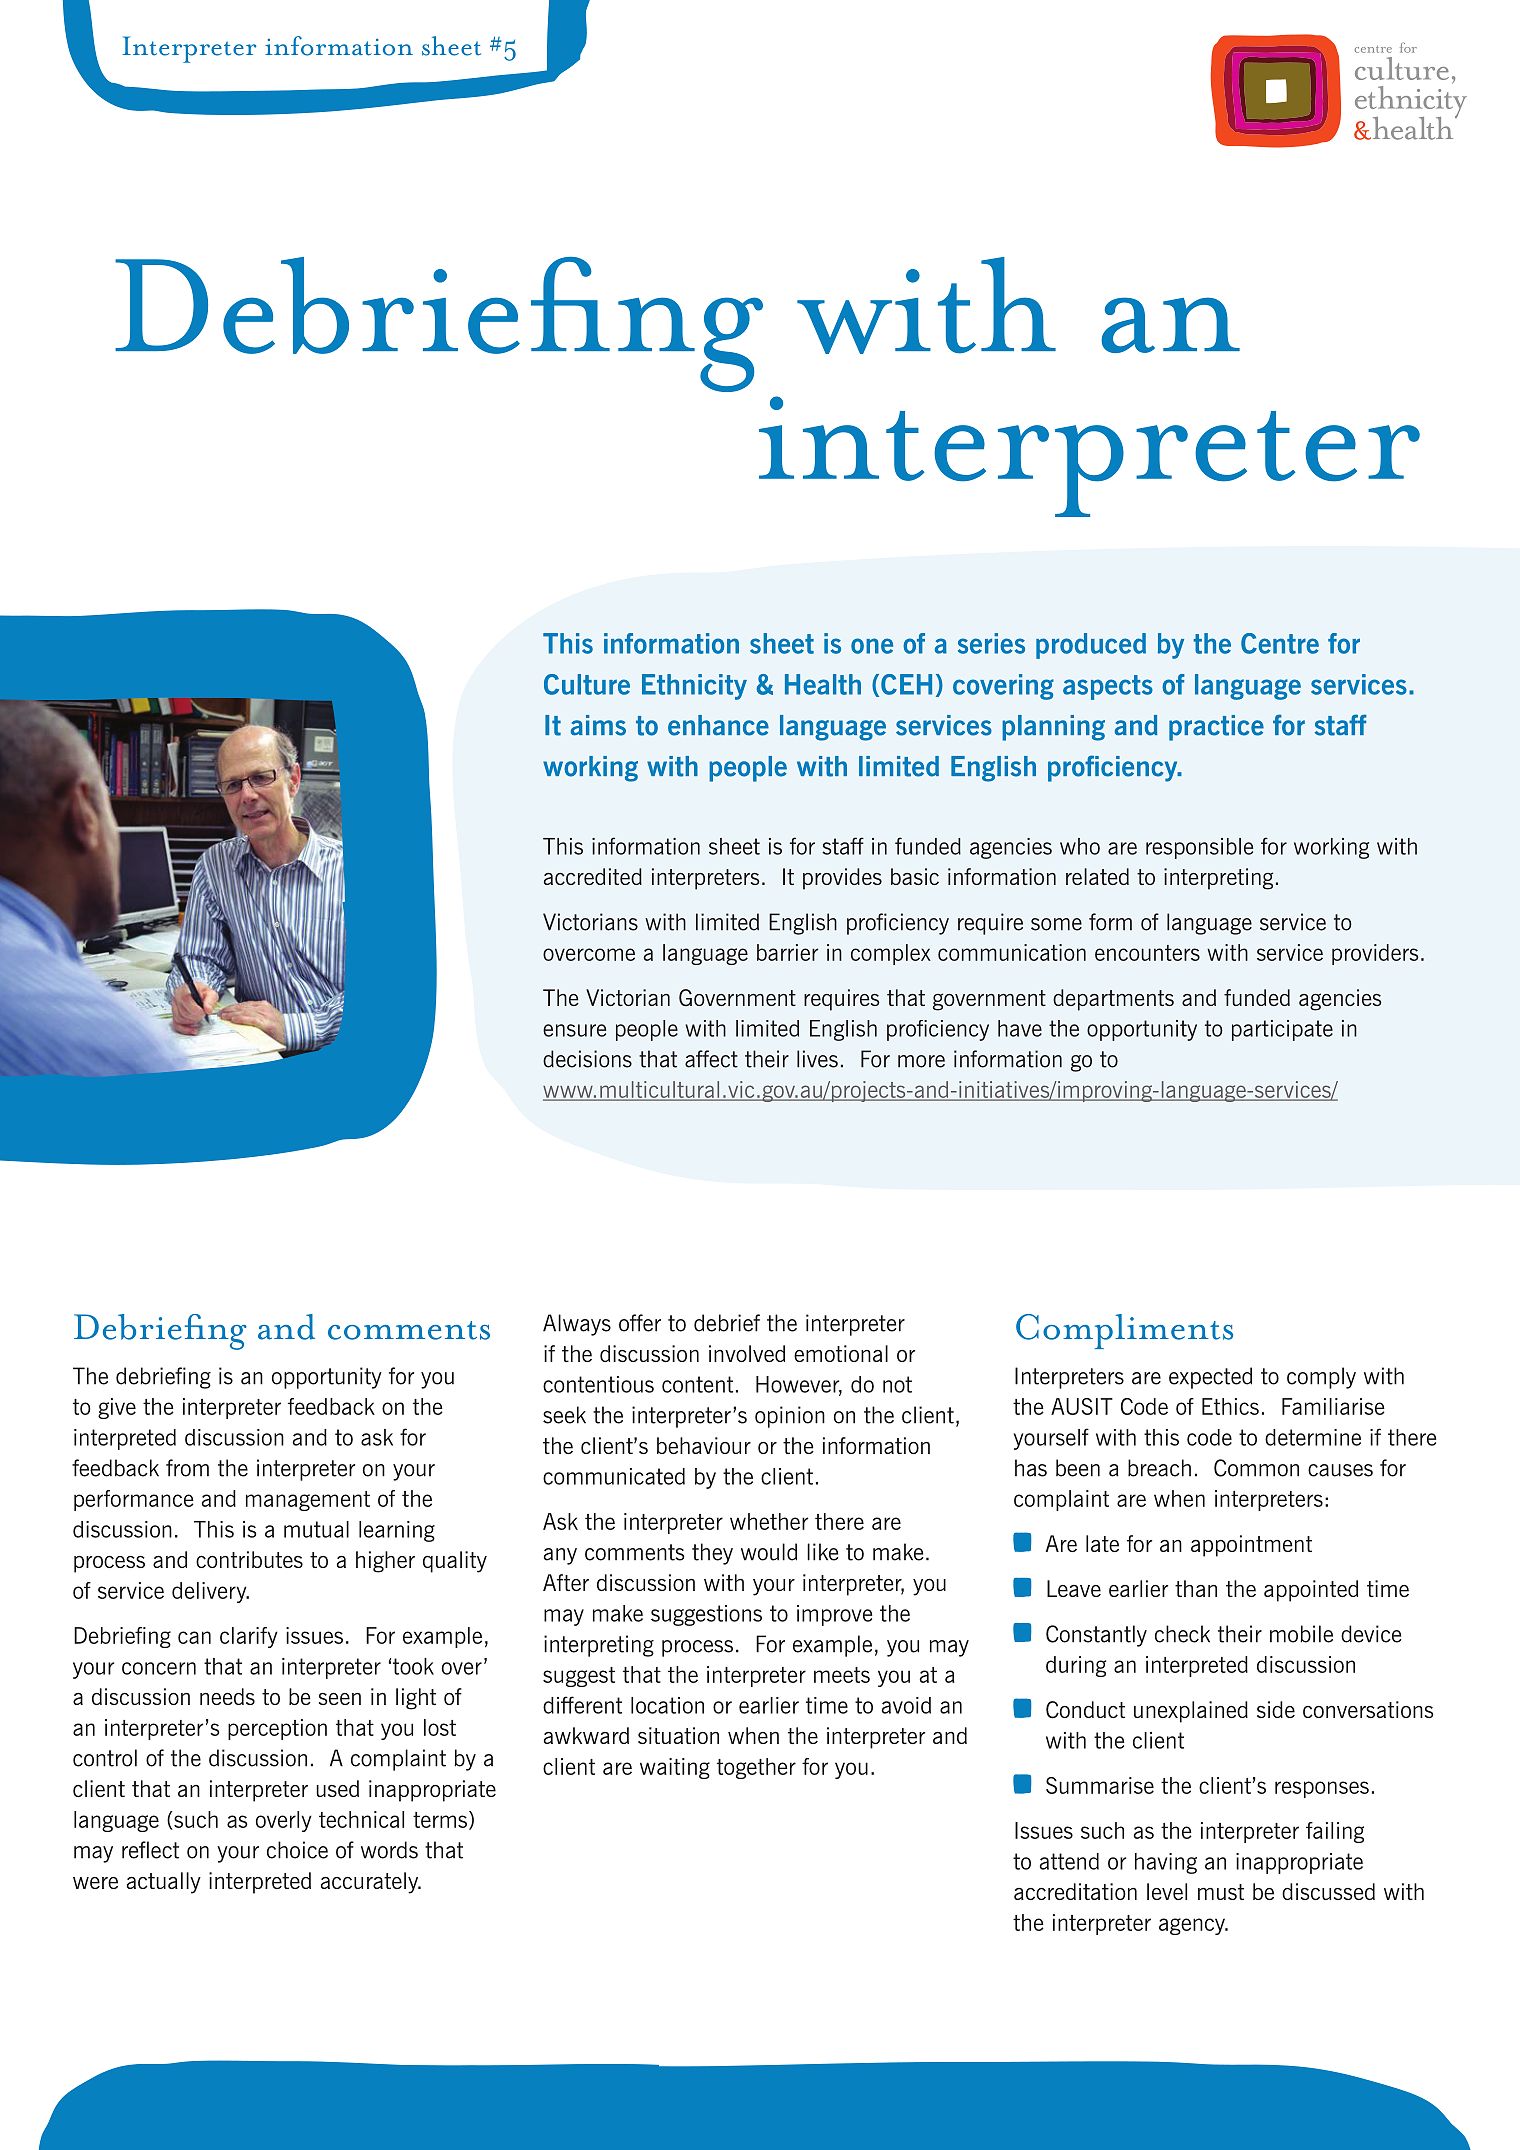 The height and width of the screenshot is (2150, 1520). Describe the element at coordinates (756, 1768) in the screenshot. I see `together` at that location.
